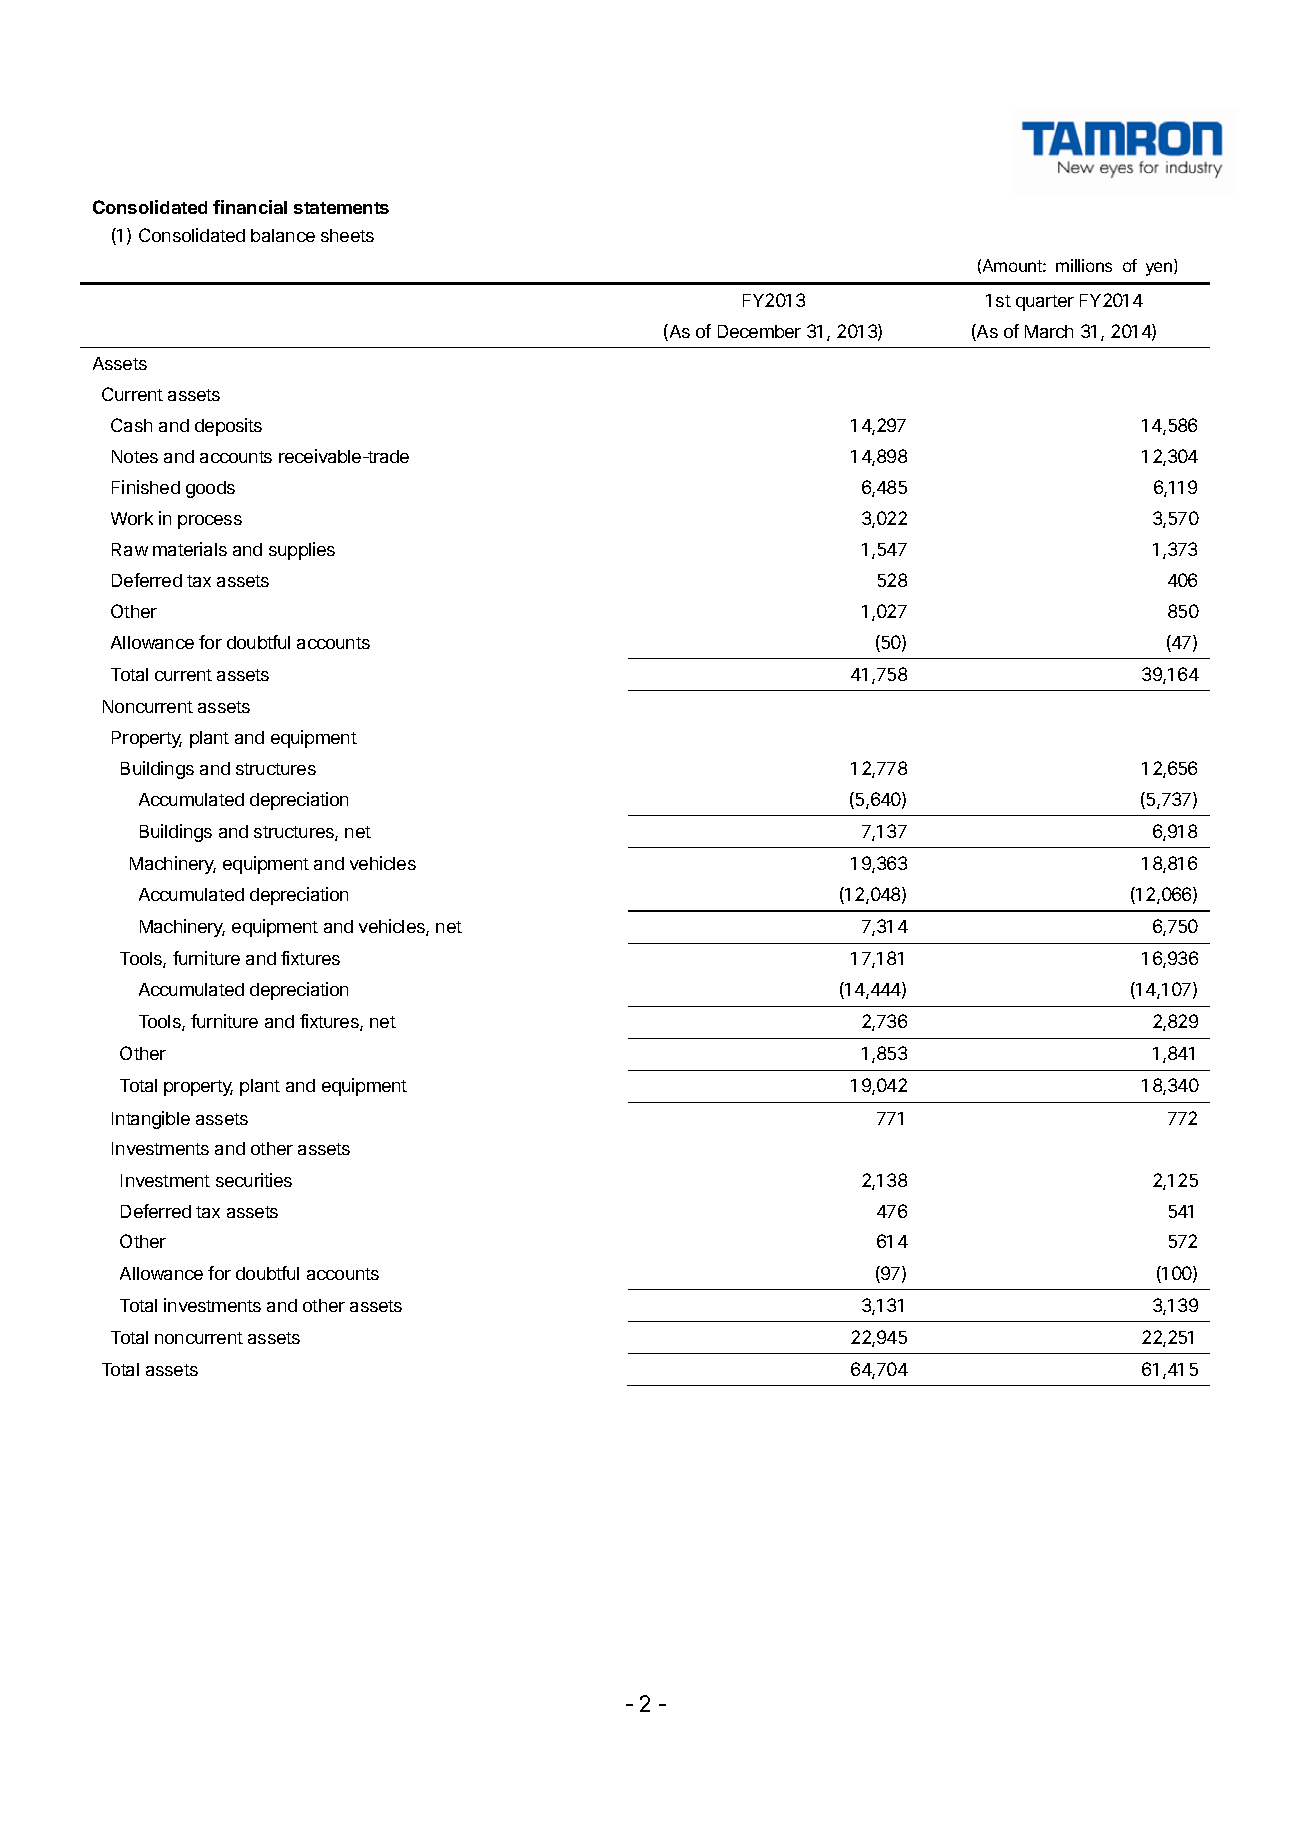 Image resolution: width=1290 pixels, height=1825 pixels. I want to click on millions, so click(1084, 265).
